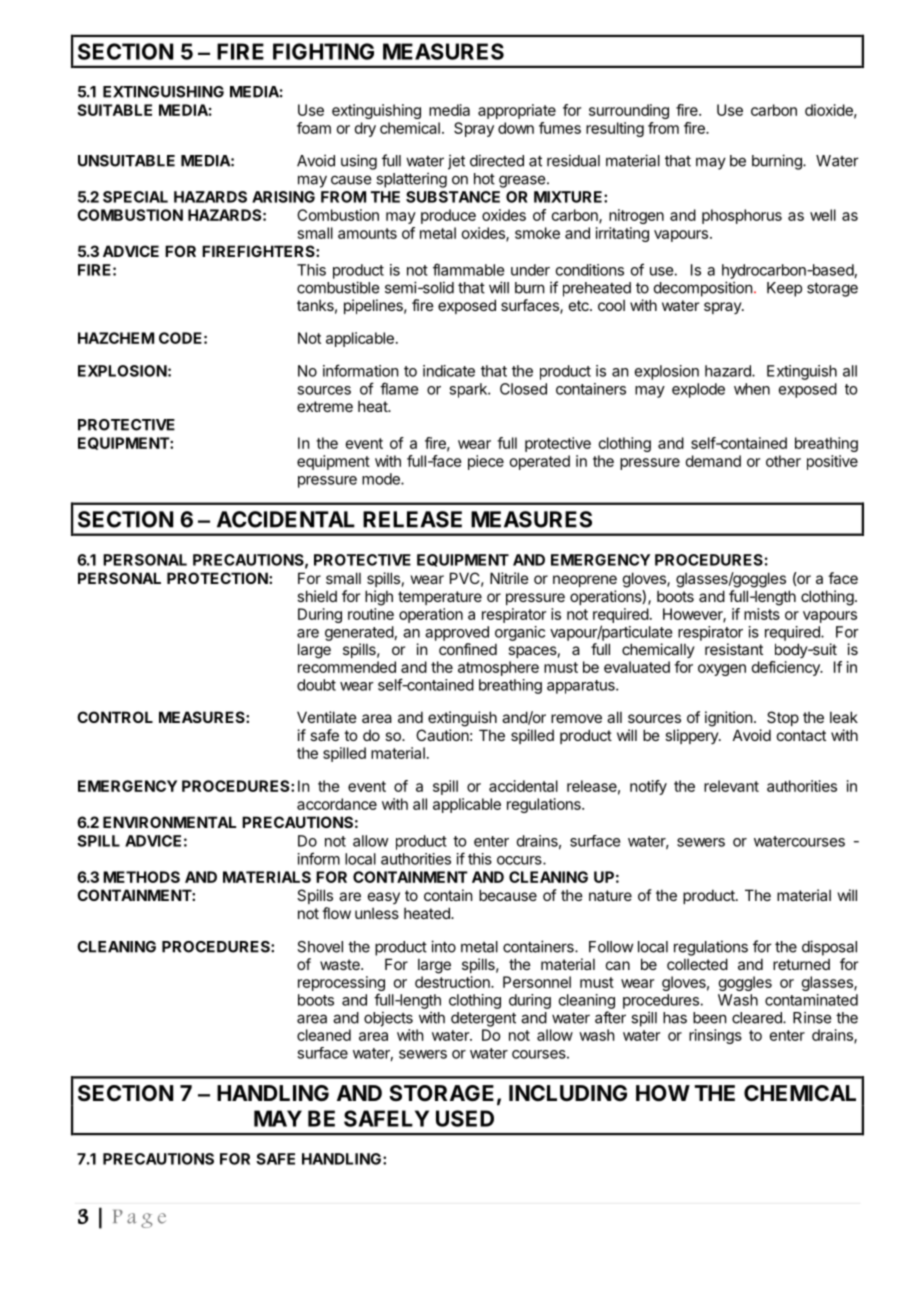  Describe the element at coordinates (324, 1035) in the screenshot. I see `cleaned` at that location.
